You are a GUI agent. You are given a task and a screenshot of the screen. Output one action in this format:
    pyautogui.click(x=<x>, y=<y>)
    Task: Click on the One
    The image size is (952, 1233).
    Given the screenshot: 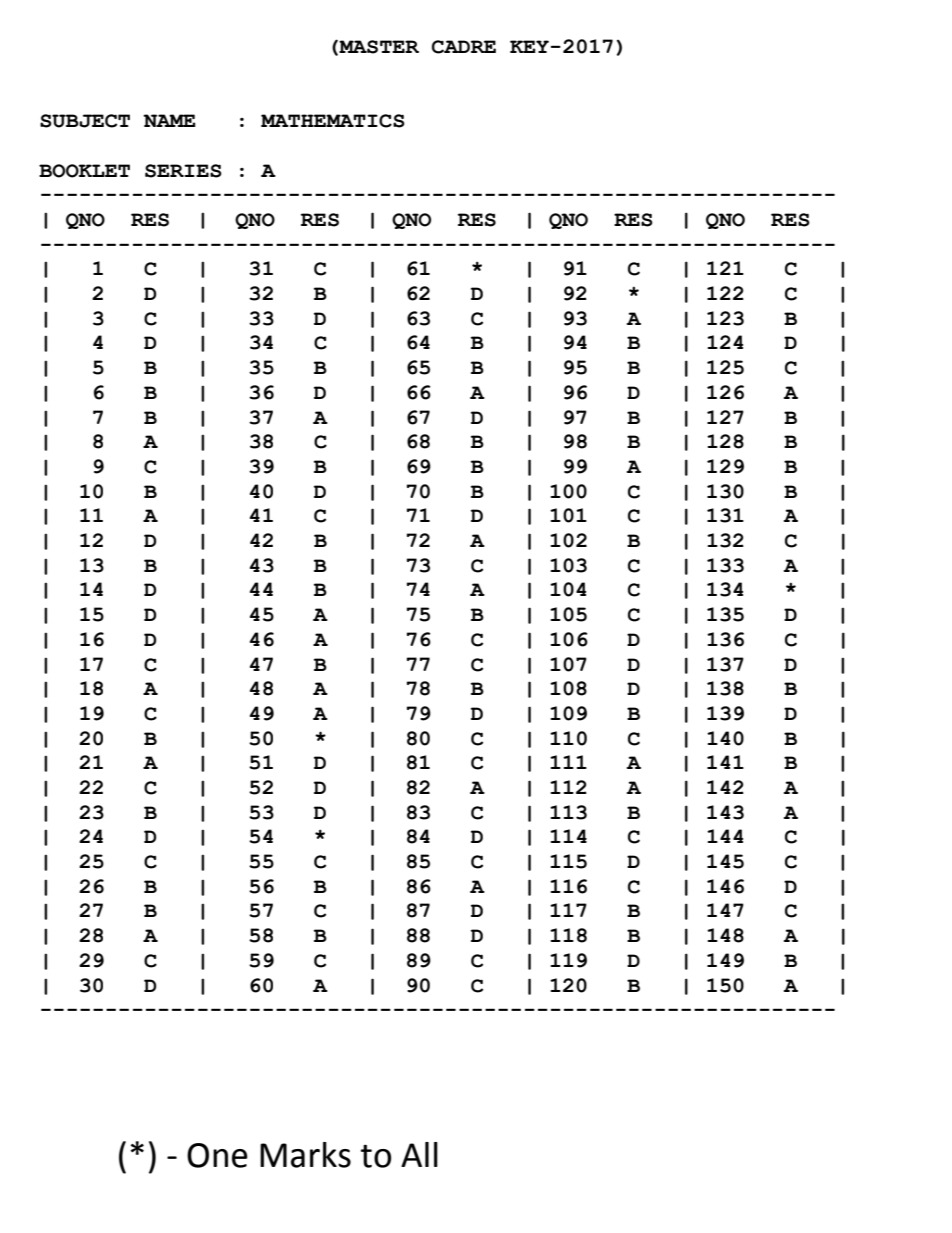 What is the action you would take?
    pyautogui.click(x=217, y=1155)
